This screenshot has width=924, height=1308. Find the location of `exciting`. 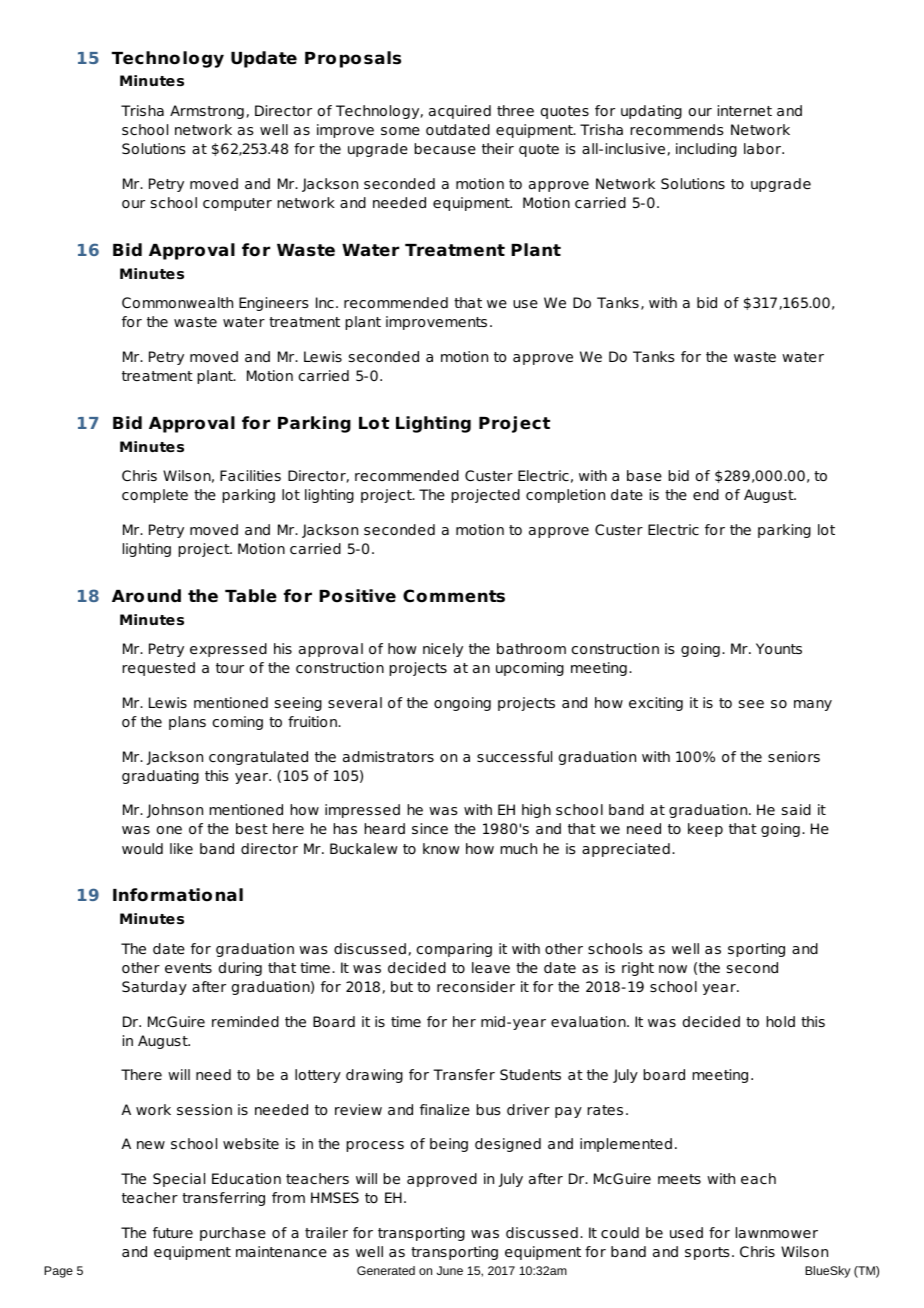

exciting is located at coordinates (656, 704).
